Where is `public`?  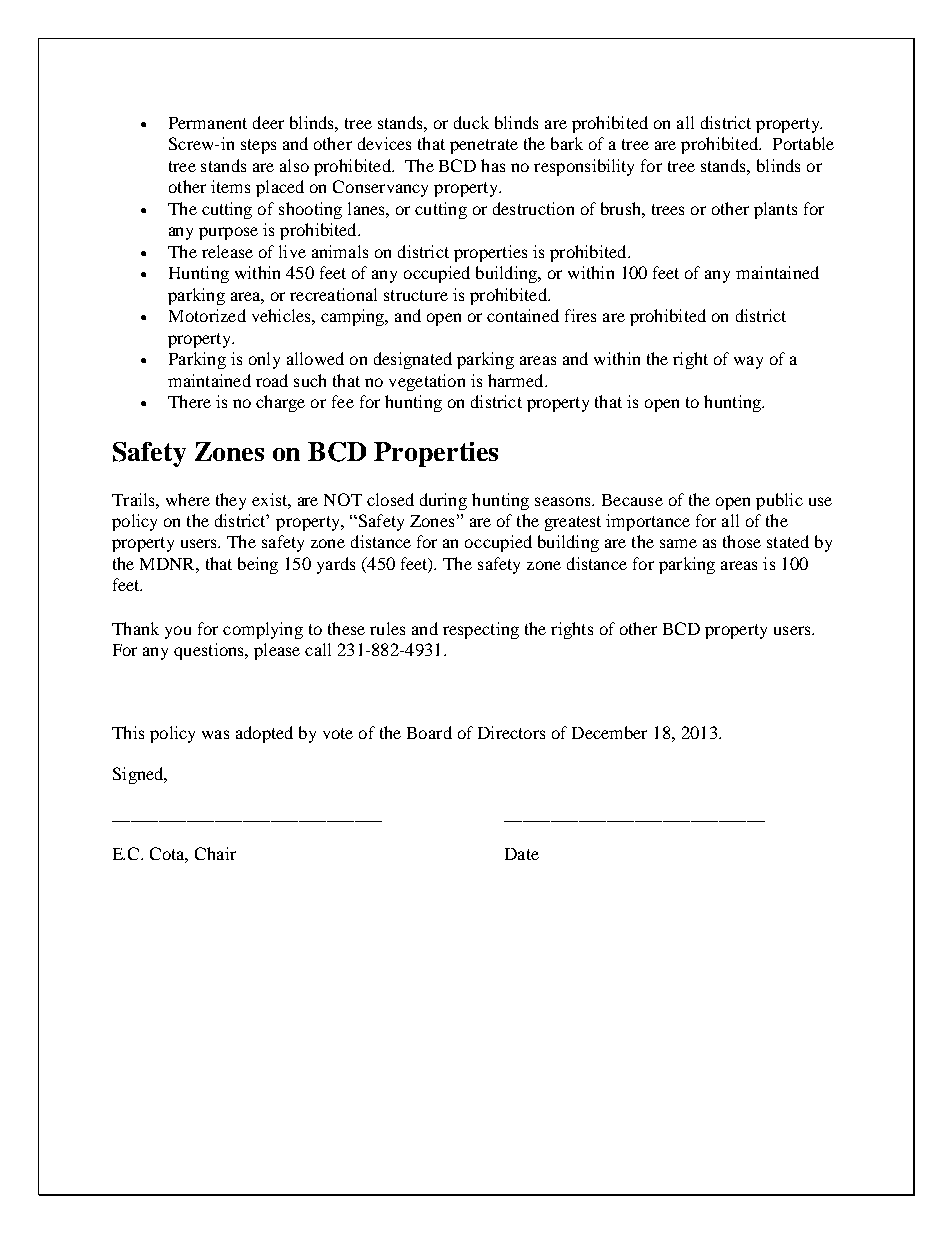
public is located at coordinates (779, 501).
